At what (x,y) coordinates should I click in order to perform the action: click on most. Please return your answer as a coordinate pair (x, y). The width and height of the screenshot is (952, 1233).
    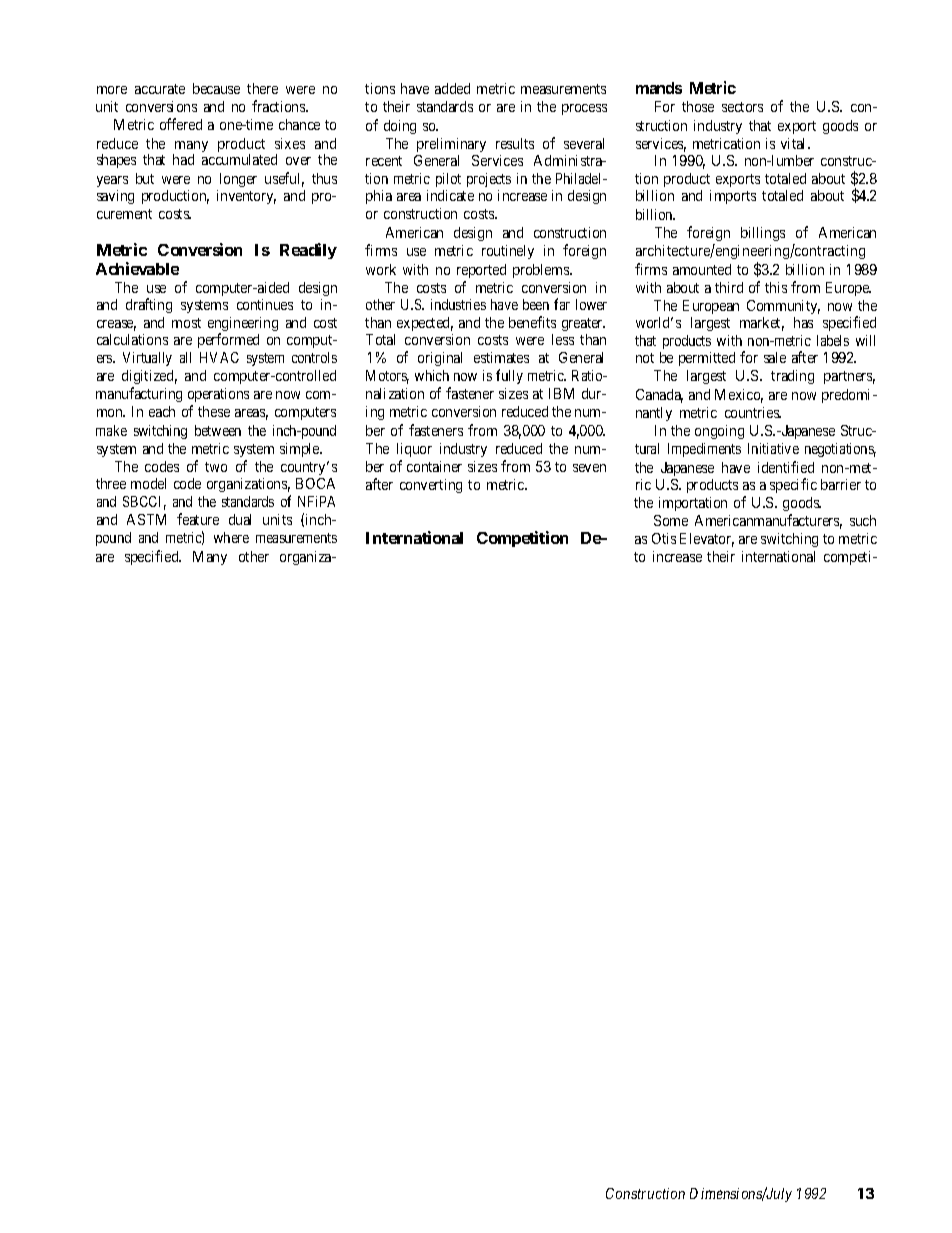
    Looking at the image, I should click on (186, 323).
